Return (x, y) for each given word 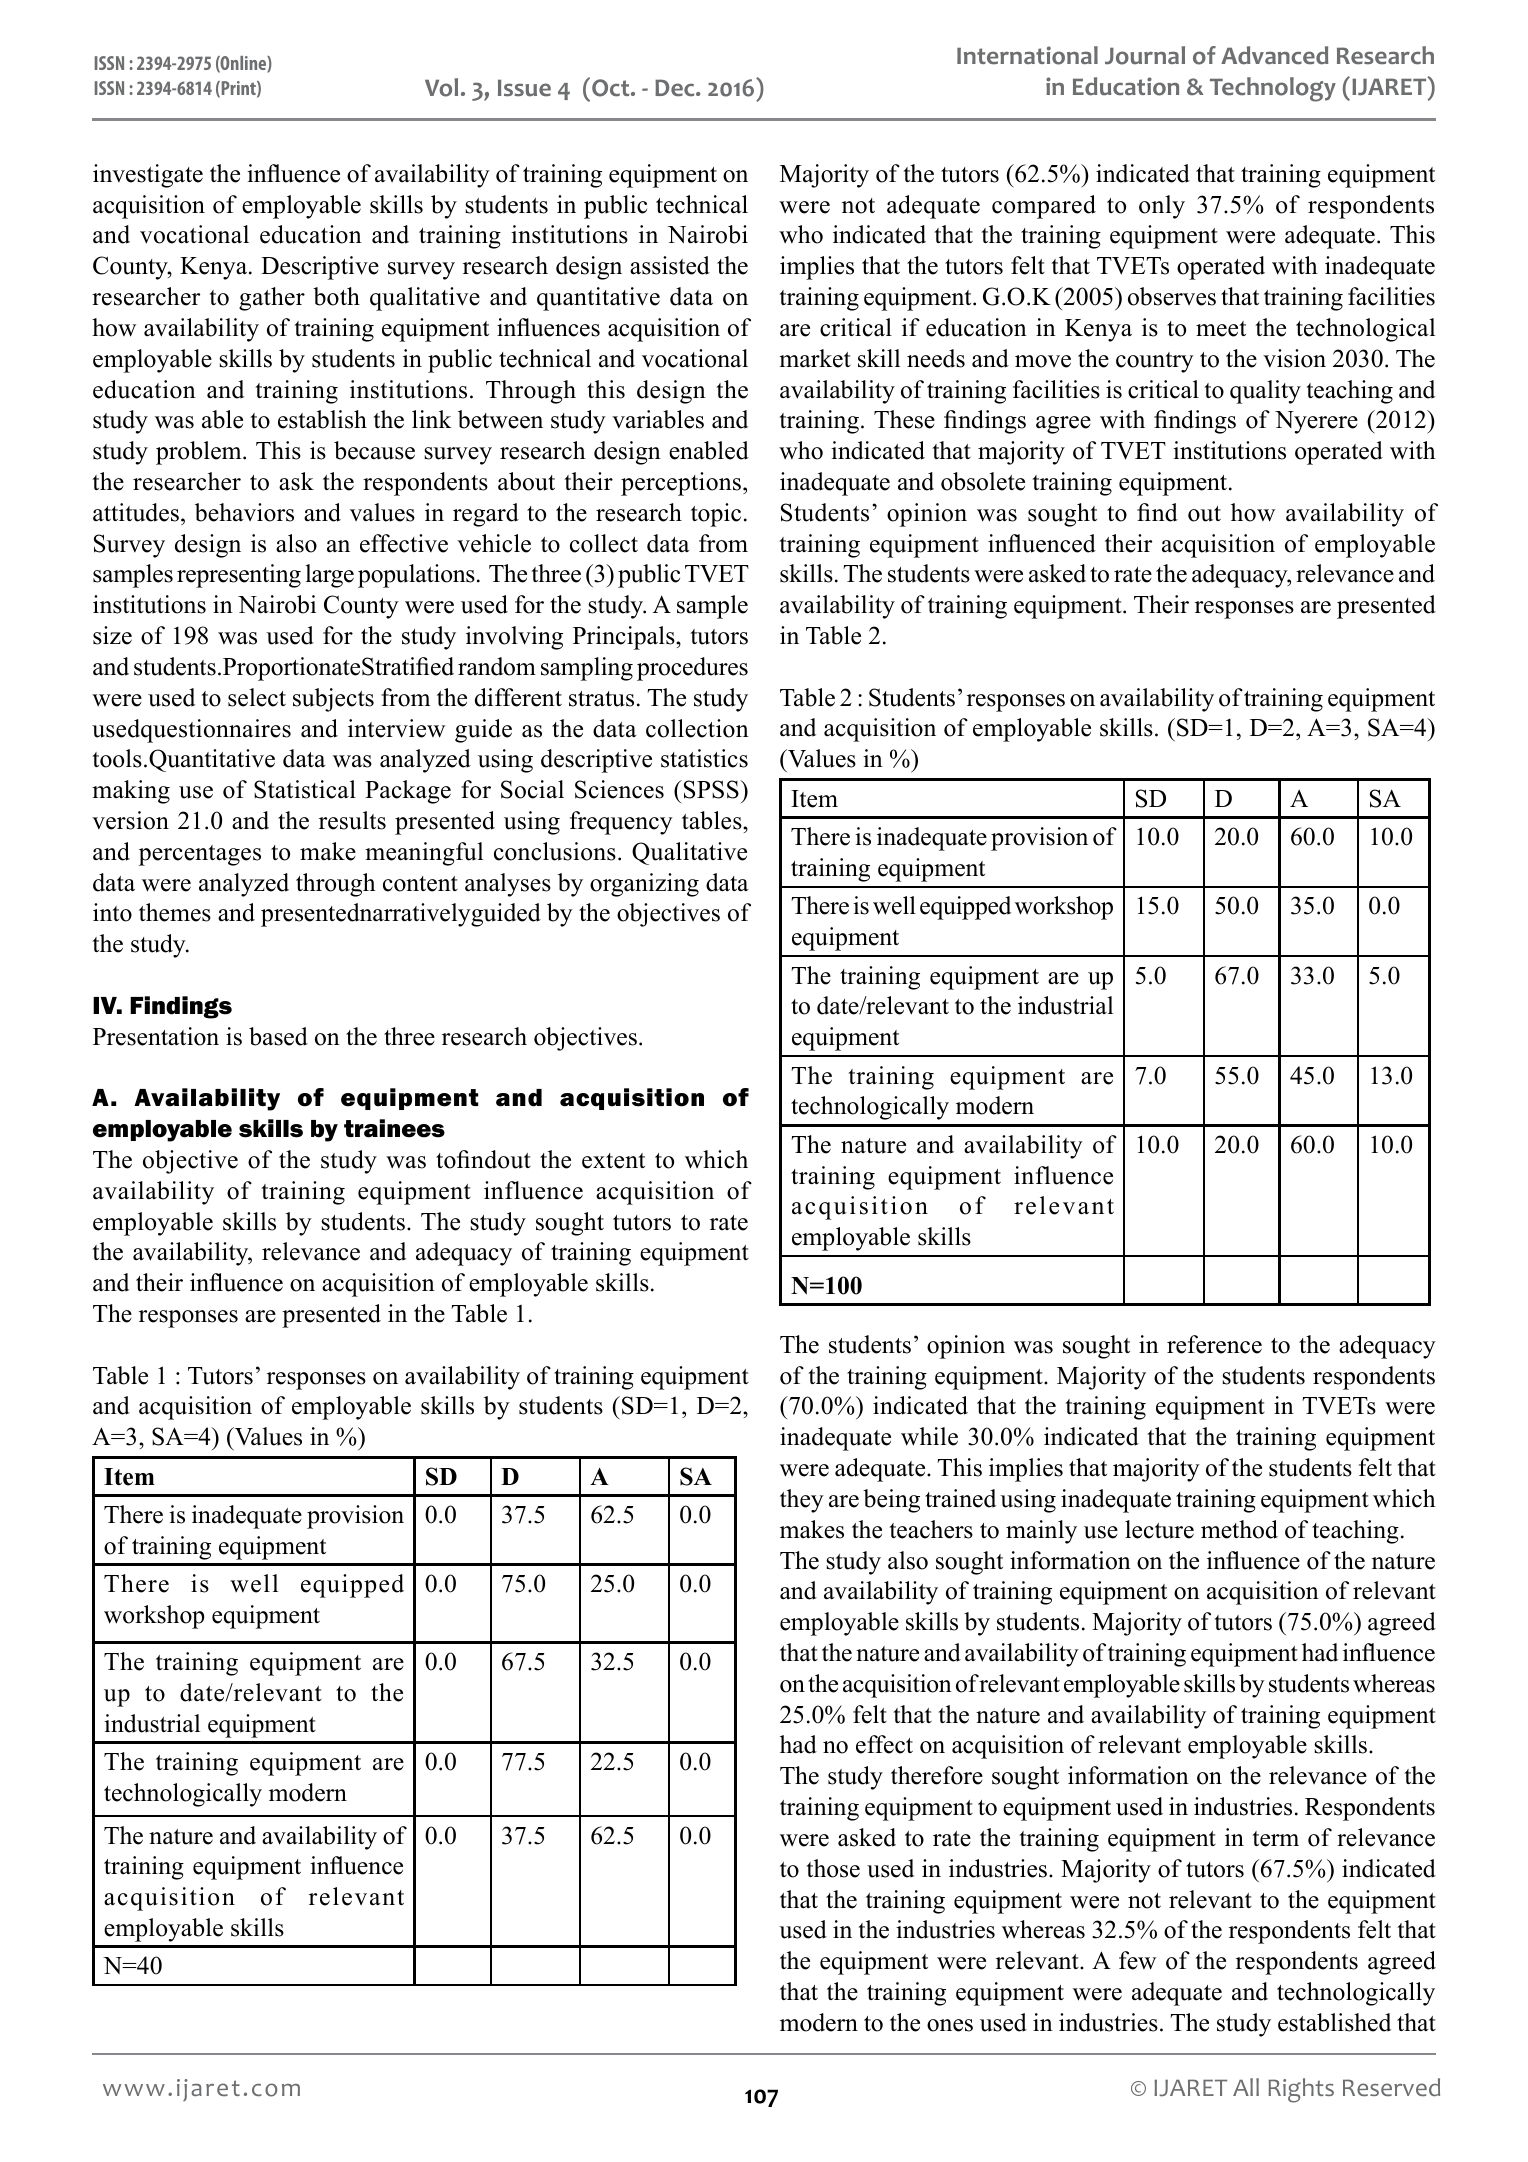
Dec (676, 88)
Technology (1273, 89)
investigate (148, 176)
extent (613, 1161)
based (278, 1036)
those (833, 1868)
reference (1214, 1344)
